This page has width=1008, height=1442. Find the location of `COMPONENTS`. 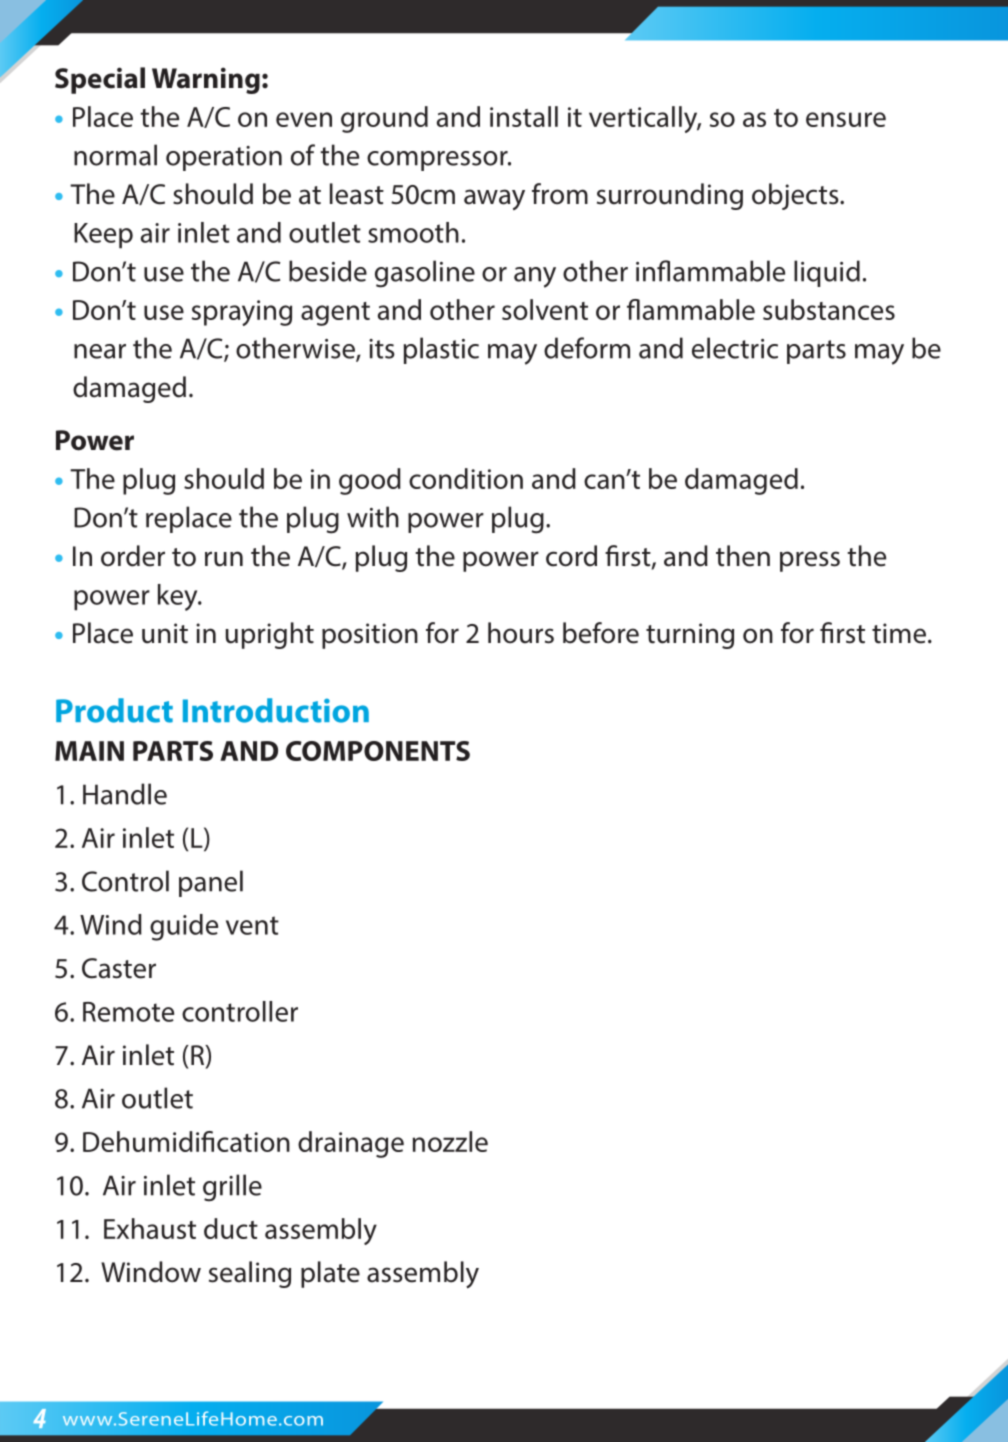

COMPONENTS is located at coordinates (378, 751).
